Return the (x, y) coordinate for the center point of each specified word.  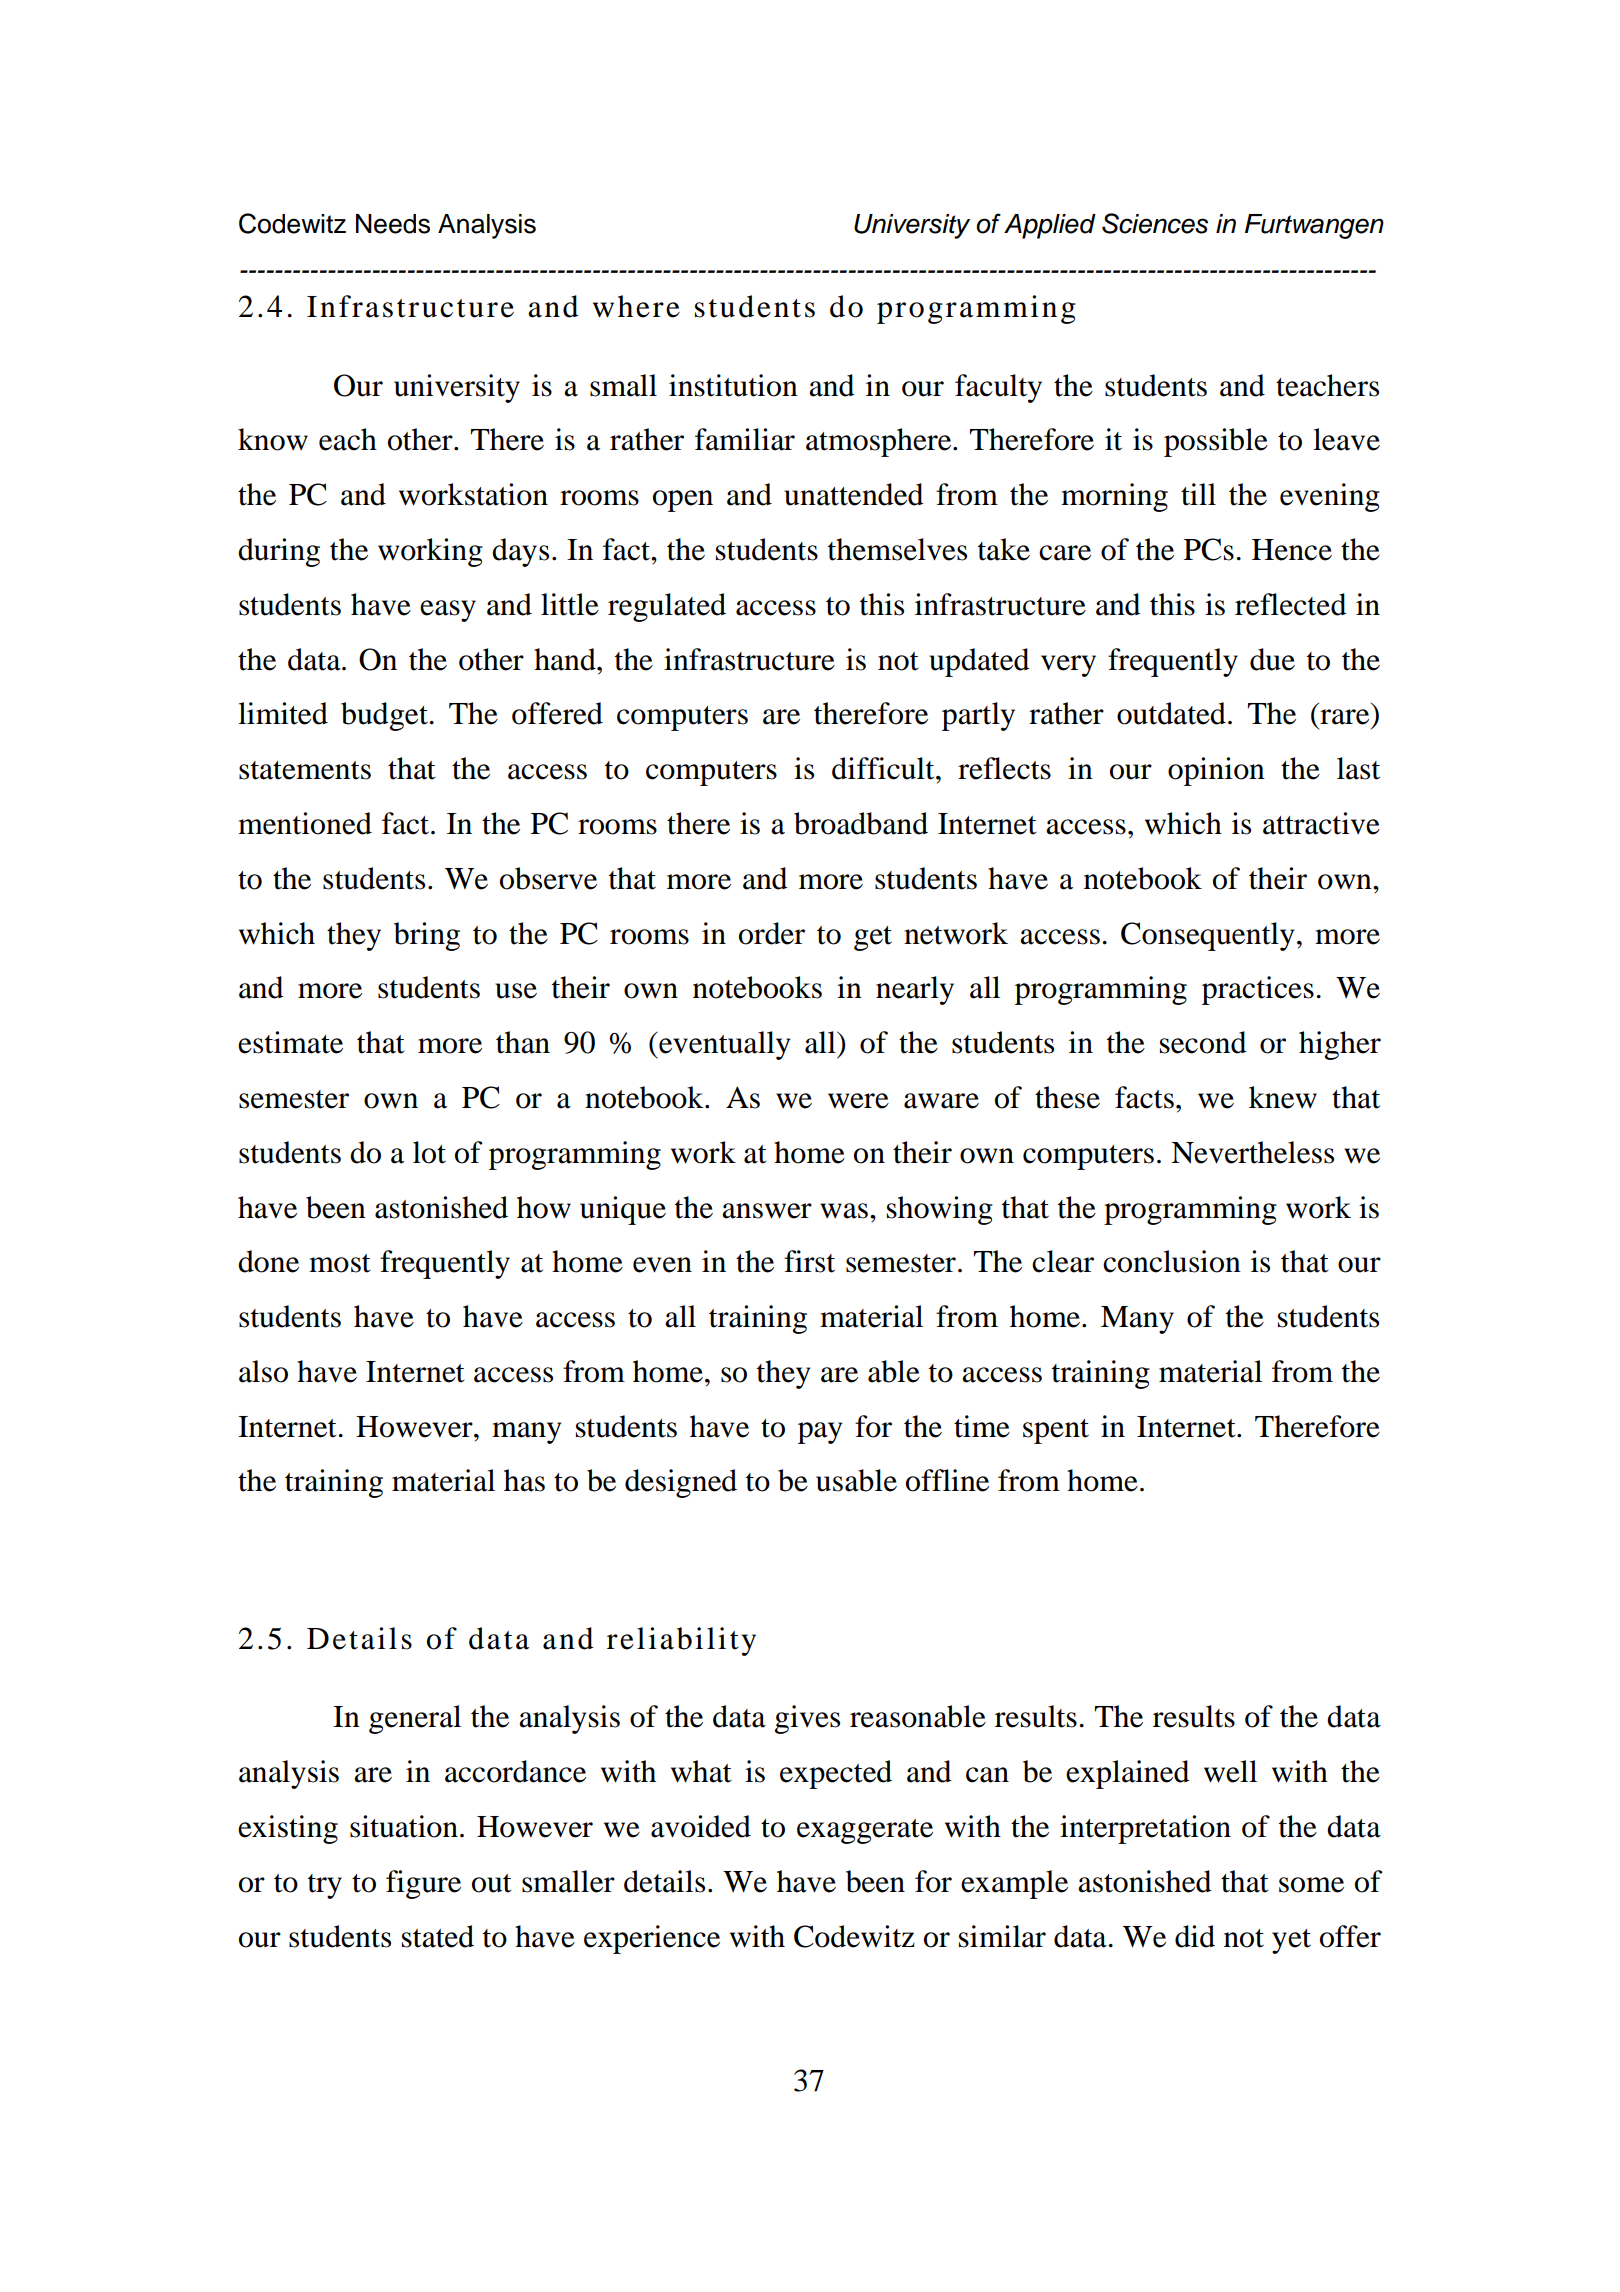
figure (423, 1884)
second (1203, 1042)
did (1195, 1936)
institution (733, 385)
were (858, 1101)
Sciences (1155, 223)
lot (429, 1152)
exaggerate (865, 1831)
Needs (393, 224)
